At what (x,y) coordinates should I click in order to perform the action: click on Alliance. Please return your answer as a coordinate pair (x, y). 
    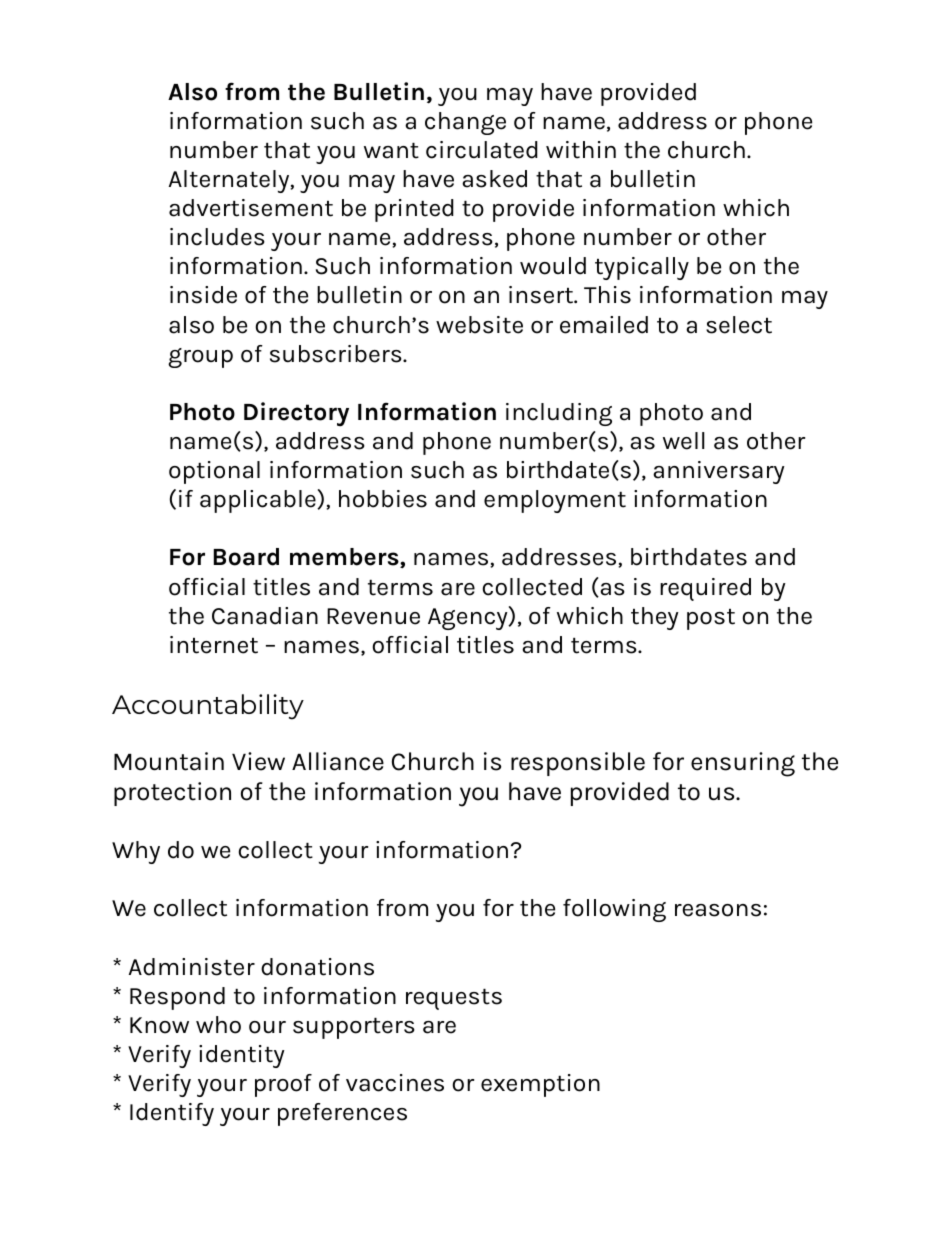
    Looking at the image, I should click on (338, 761).
